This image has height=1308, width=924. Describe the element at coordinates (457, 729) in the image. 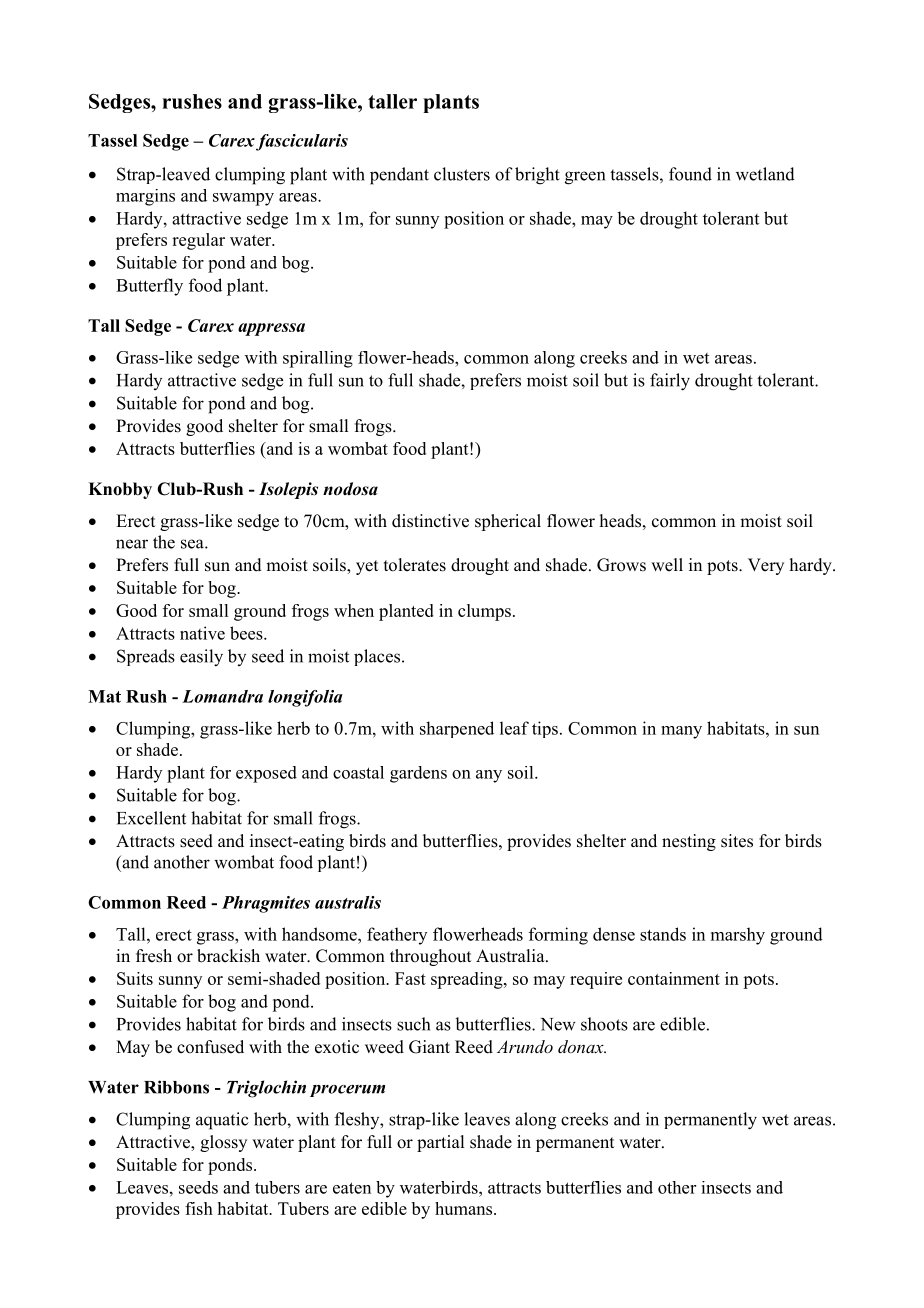

I see `sharpened` at that location.
